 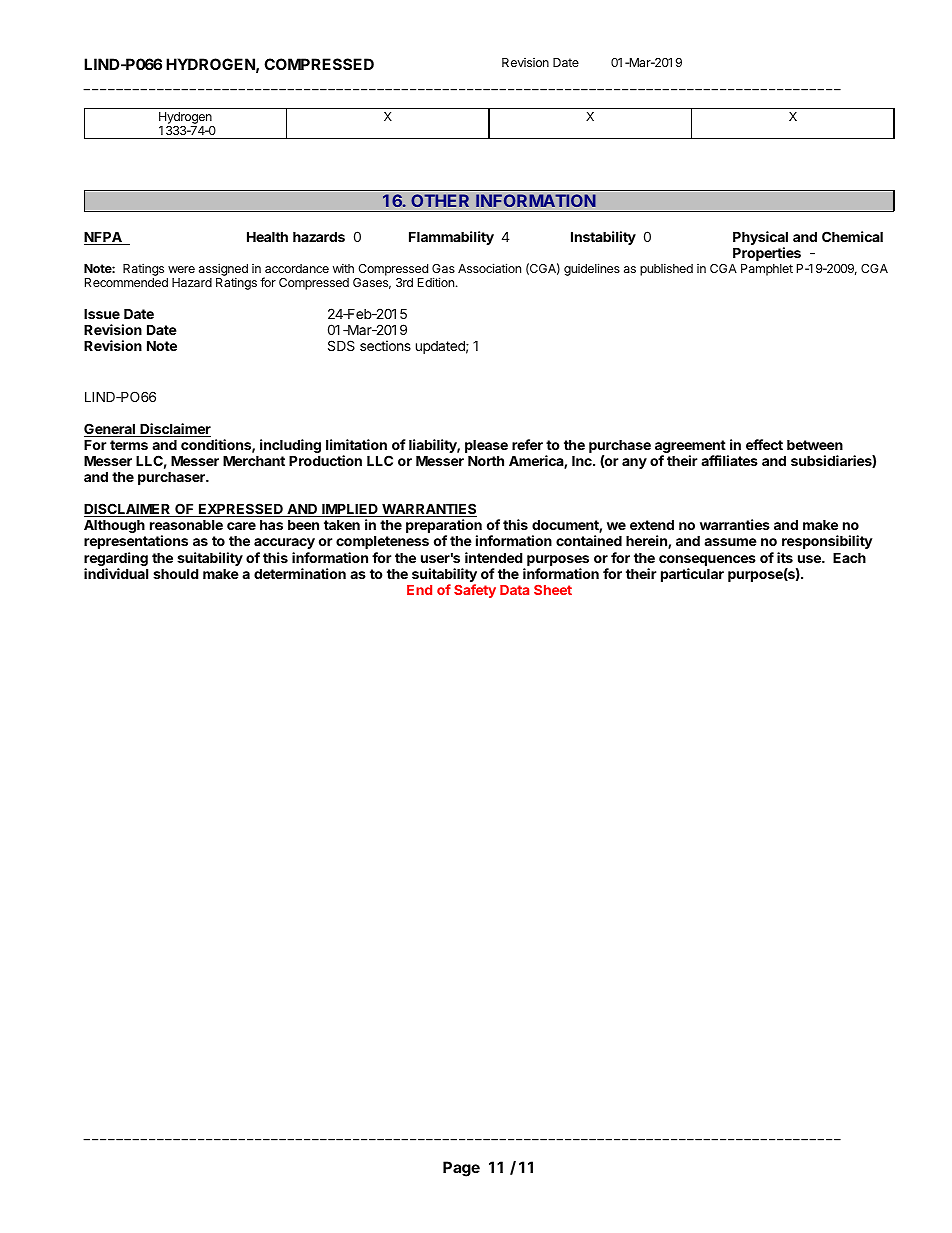 What do you see at coordinates (181, 269) in the image?
I see `were` at bounding box center [181, 269].
